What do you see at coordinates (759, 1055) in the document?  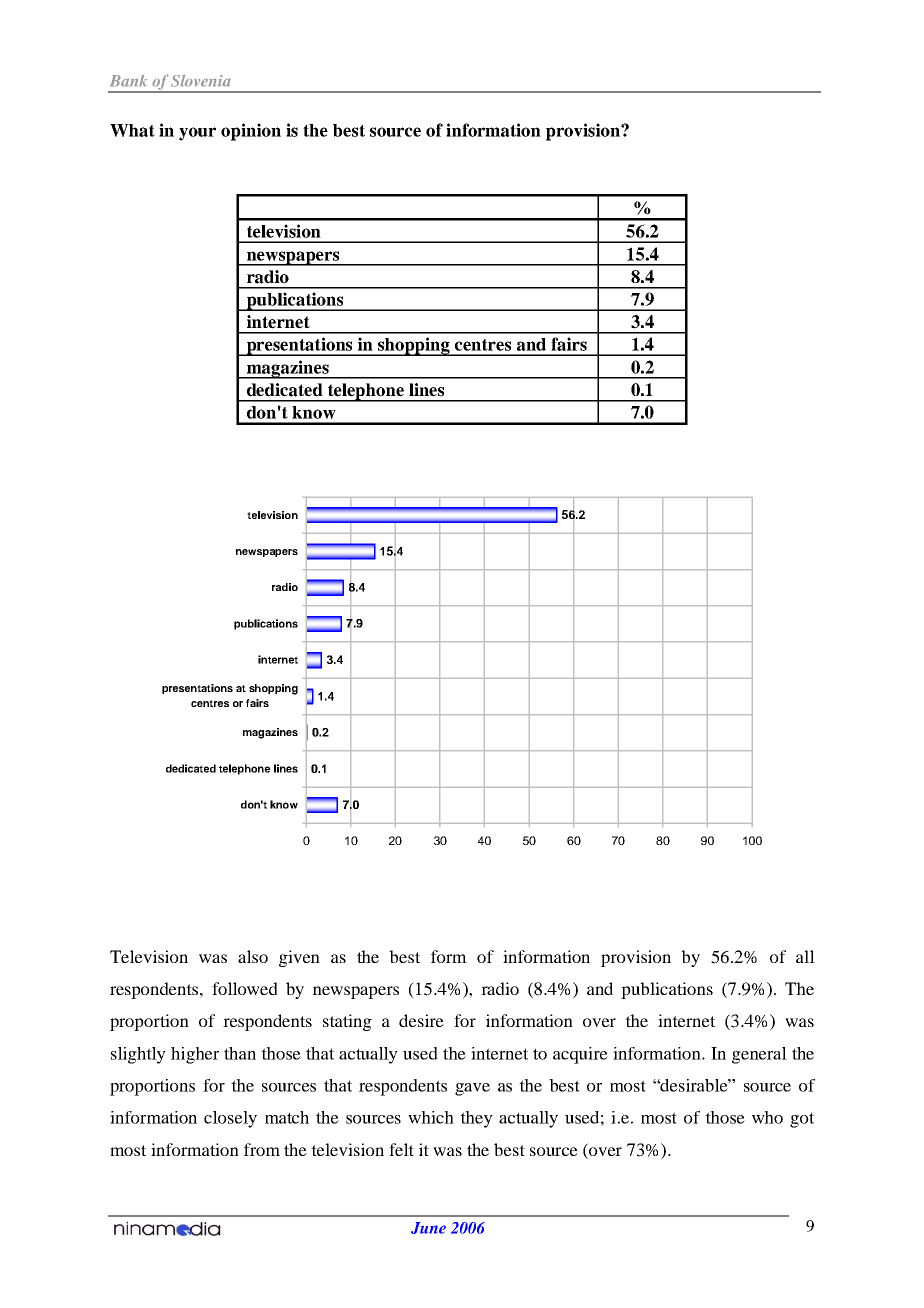 I see `general` at bounding box center [759, 1055].
